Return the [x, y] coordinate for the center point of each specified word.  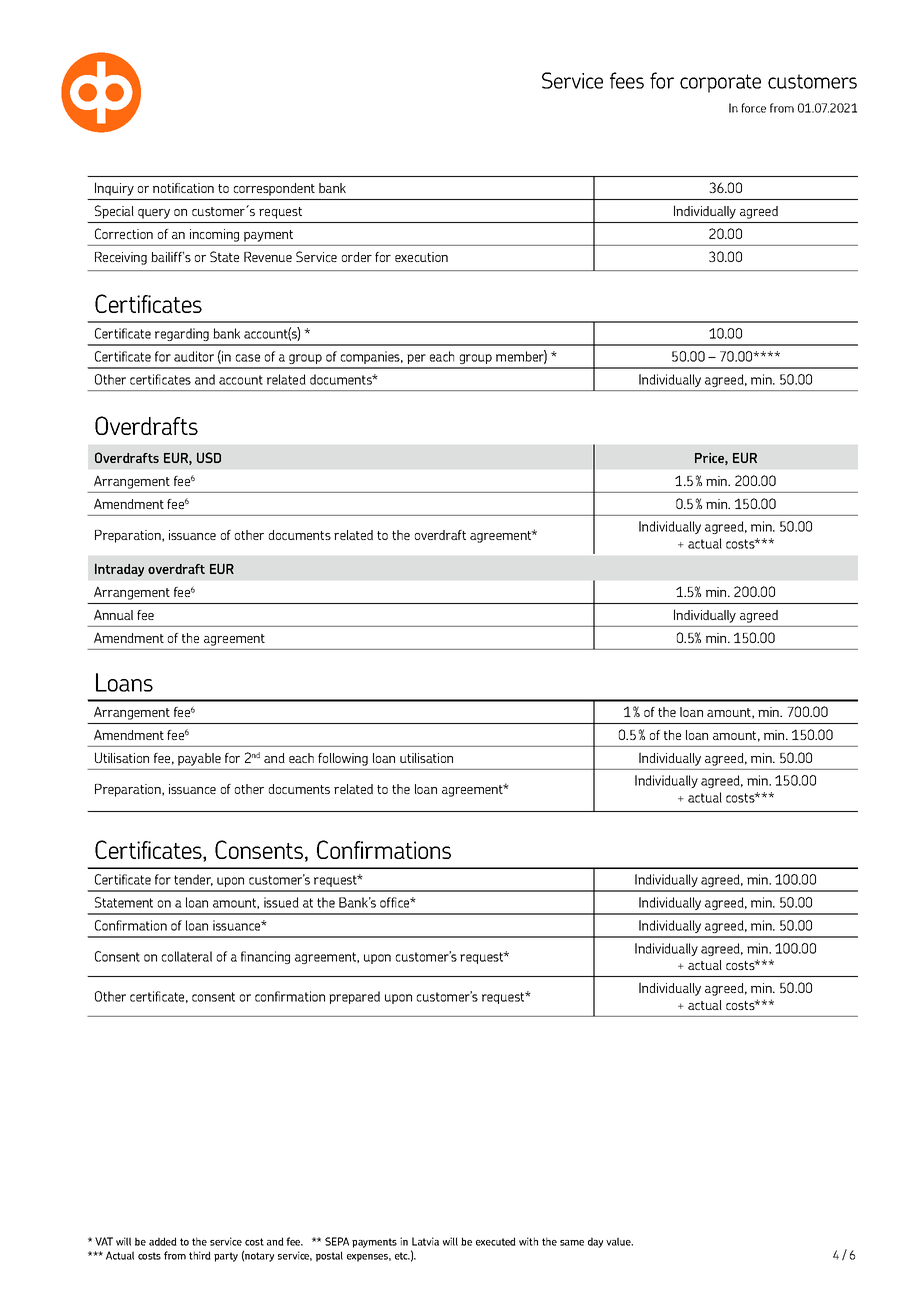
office [396, 902]
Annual [113, 615]
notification [183, 188]
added [163, 1241]
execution [421, 257]
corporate [720, 83]
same [572, 1243]
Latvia [425, 1241]
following [343, 759]
